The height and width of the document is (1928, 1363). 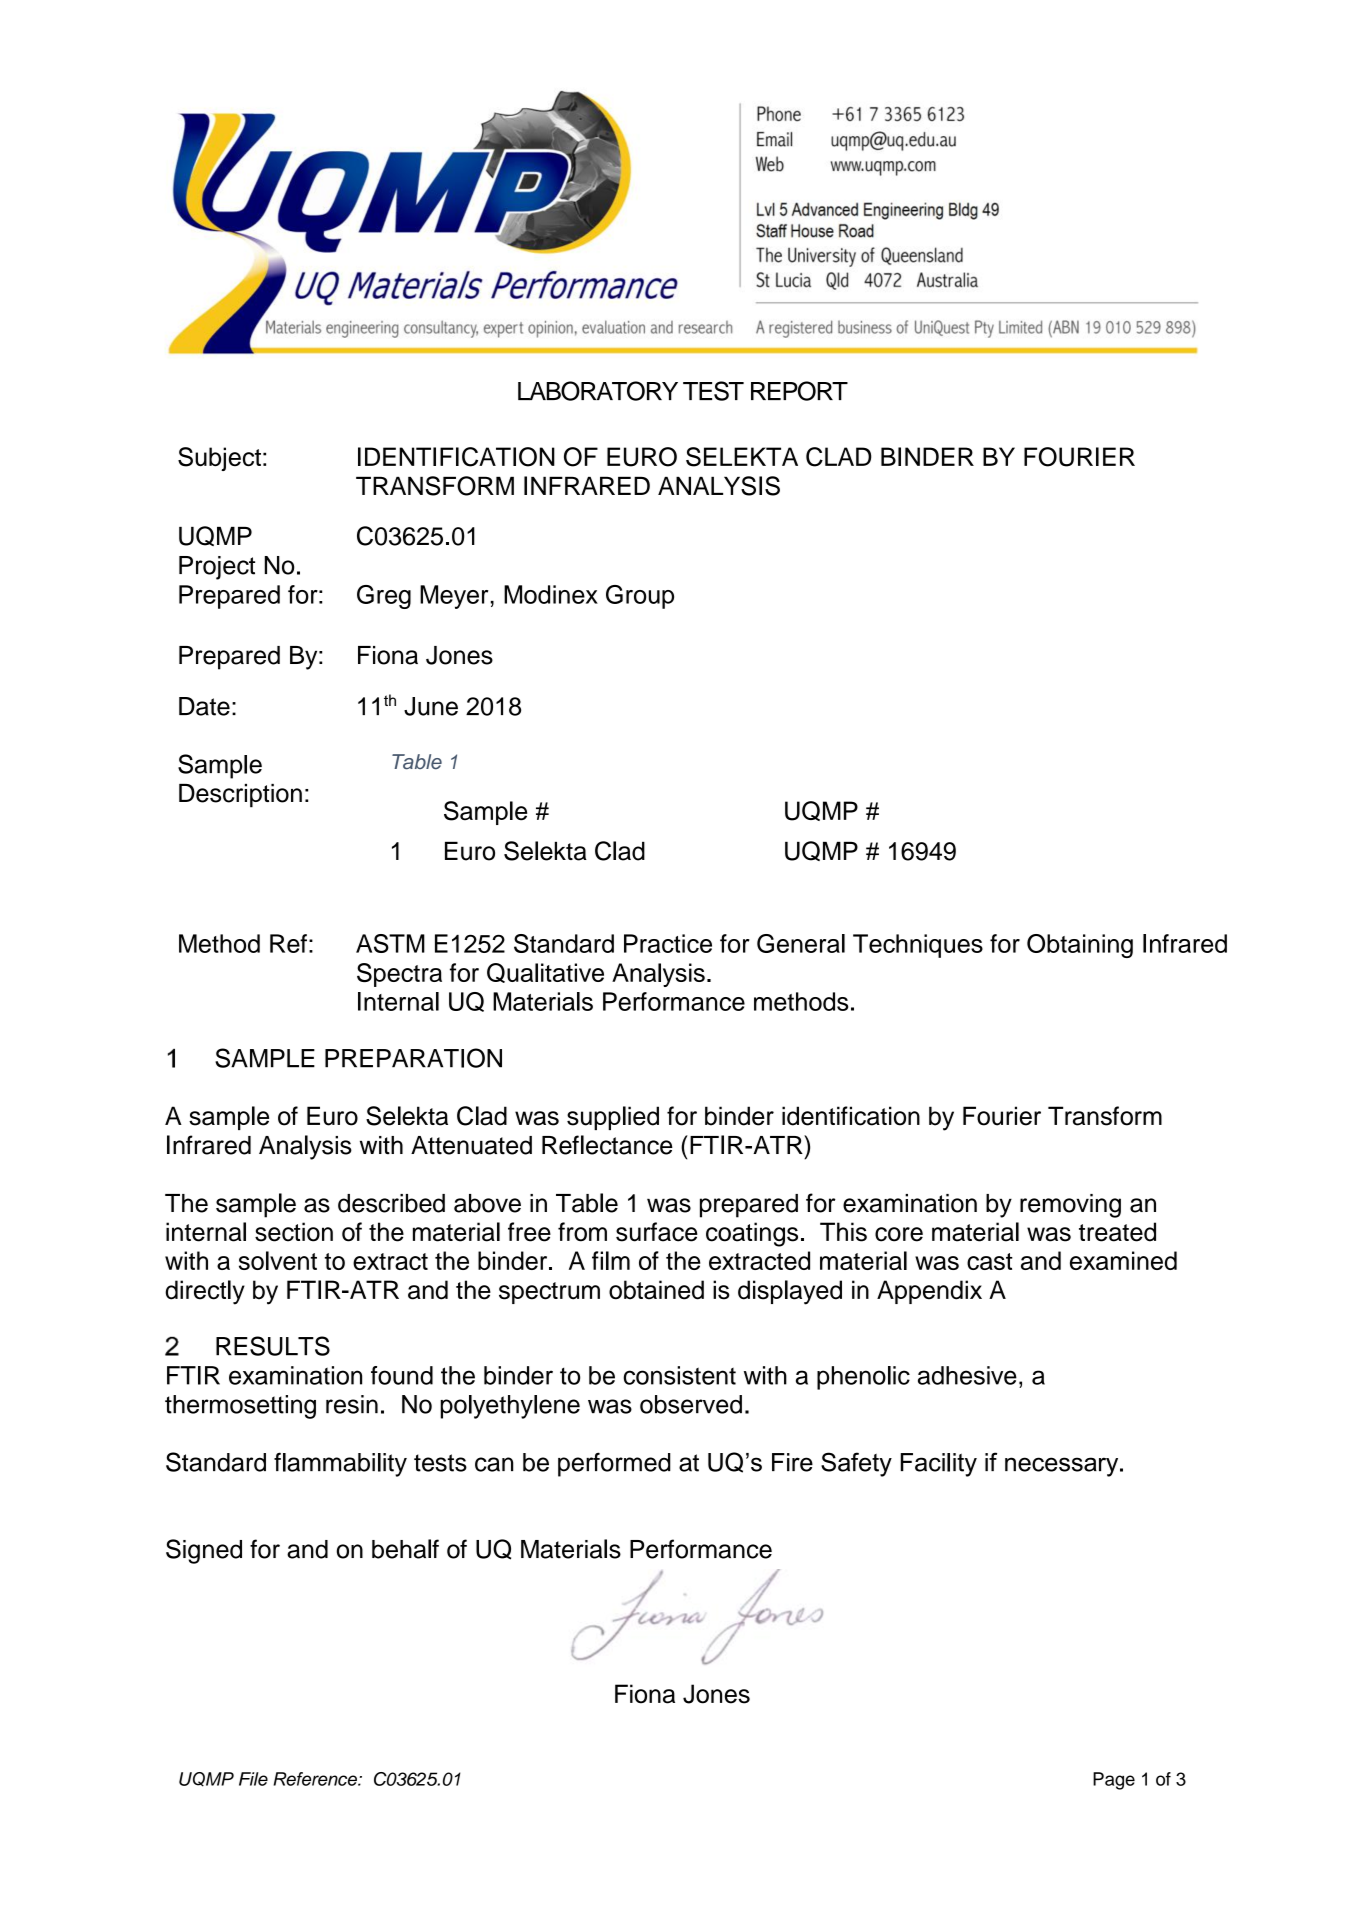 I want to click on resin, so click(x=352, y=1404).
